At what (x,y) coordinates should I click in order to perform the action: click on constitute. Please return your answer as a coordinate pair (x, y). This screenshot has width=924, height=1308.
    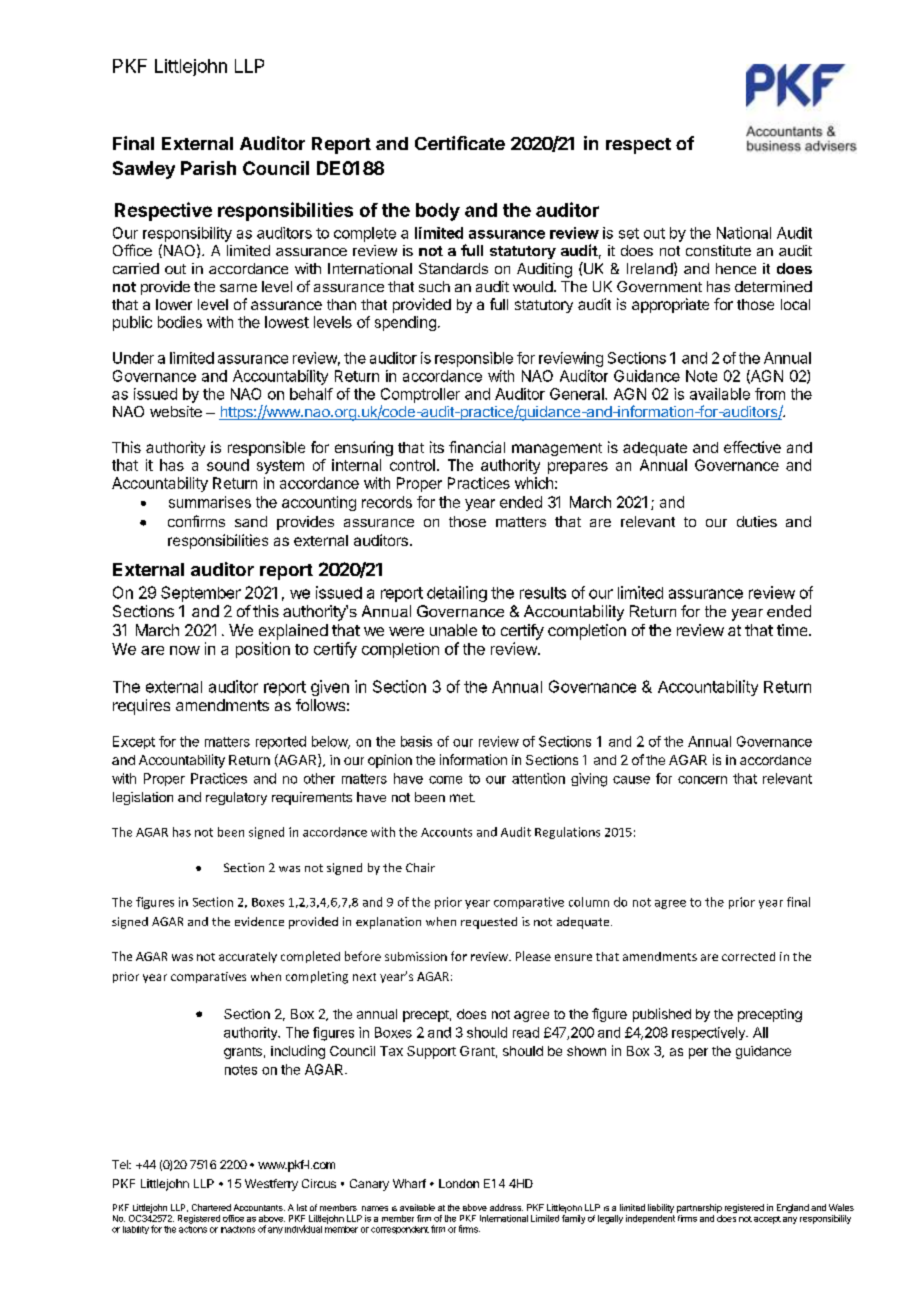
    Looking at the image, I should click on (718, 250).
